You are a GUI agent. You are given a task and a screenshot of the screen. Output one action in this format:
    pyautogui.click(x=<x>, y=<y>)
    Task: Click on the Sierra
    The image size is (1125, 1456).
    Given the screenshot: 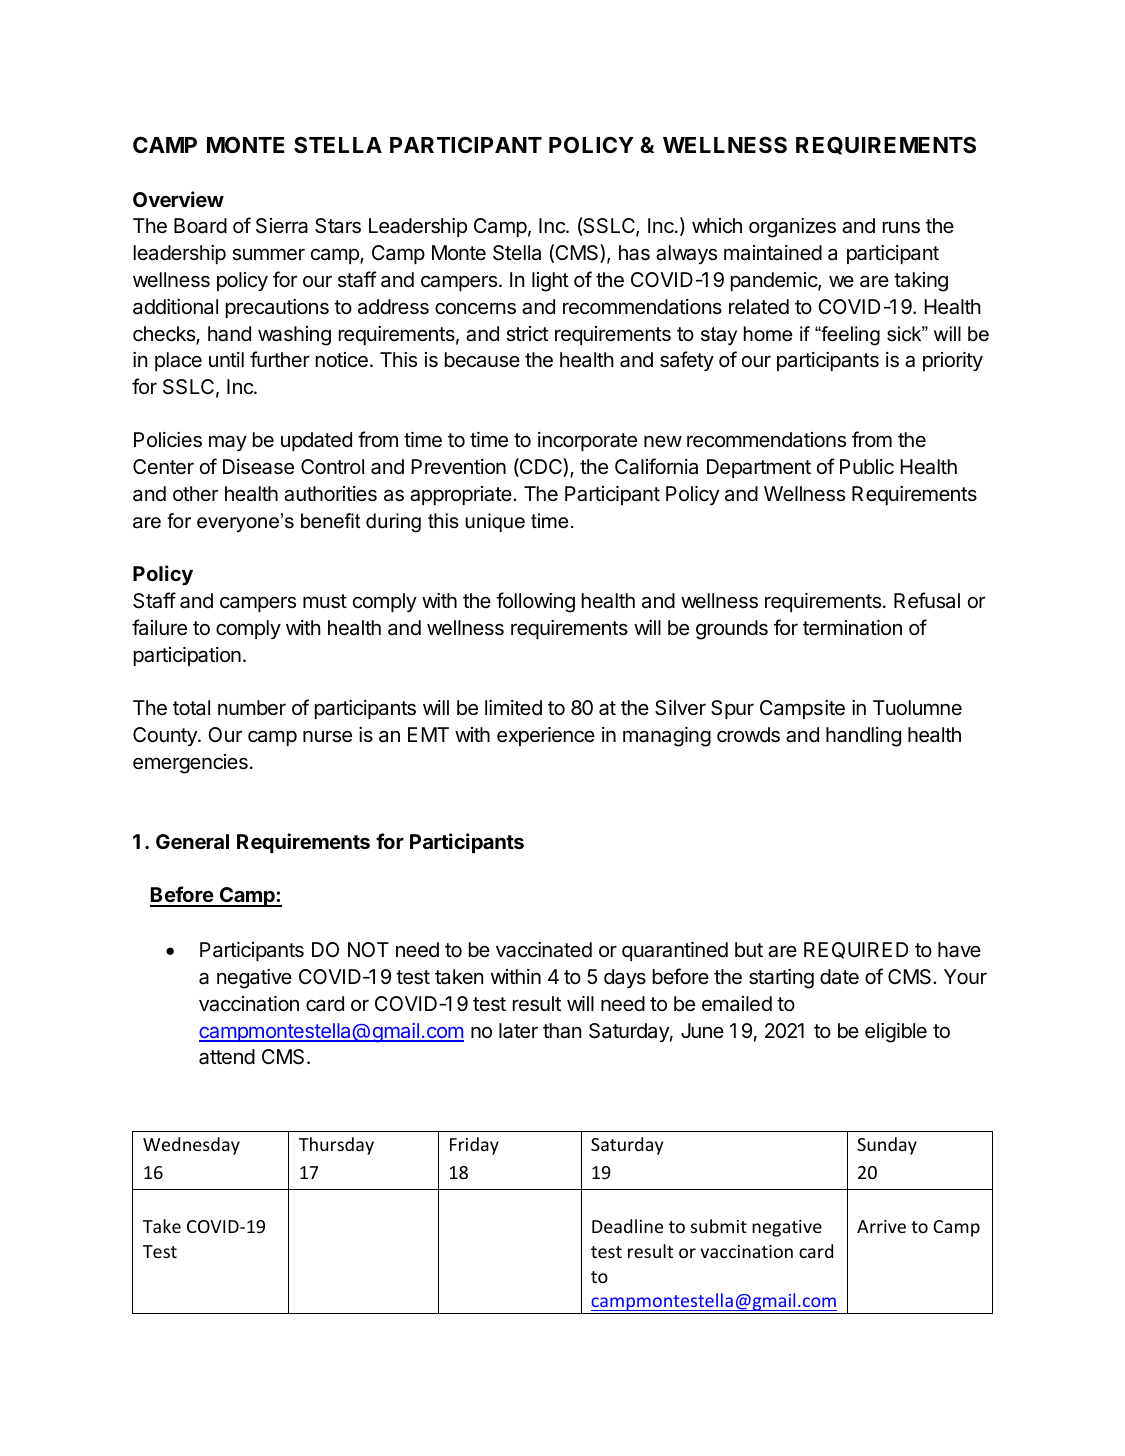 What is the action you would take?
    pyautogui.click(x=282, y=226)
